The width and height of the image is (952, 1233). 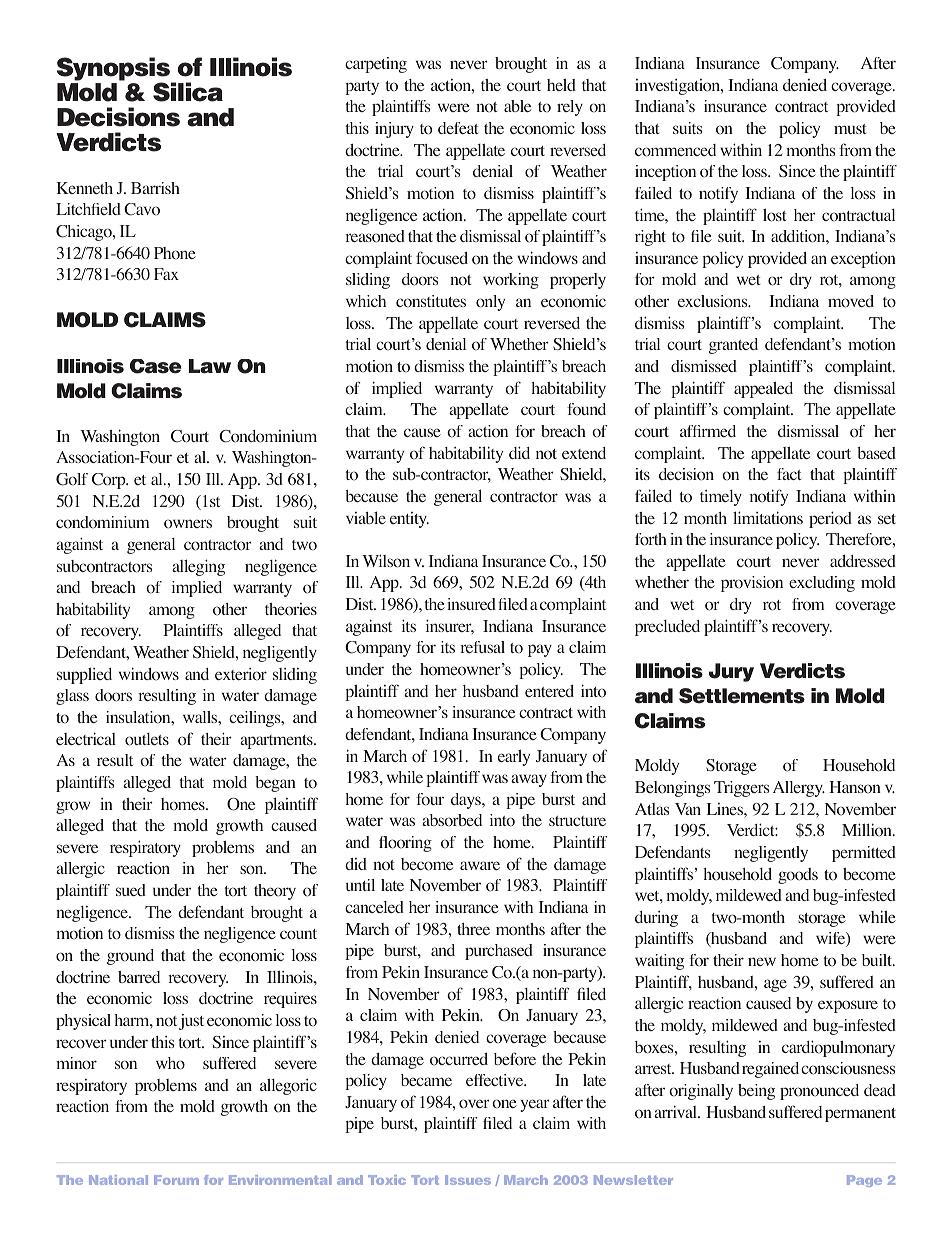 I want to click on insurer, so click(x=450, y=626).
